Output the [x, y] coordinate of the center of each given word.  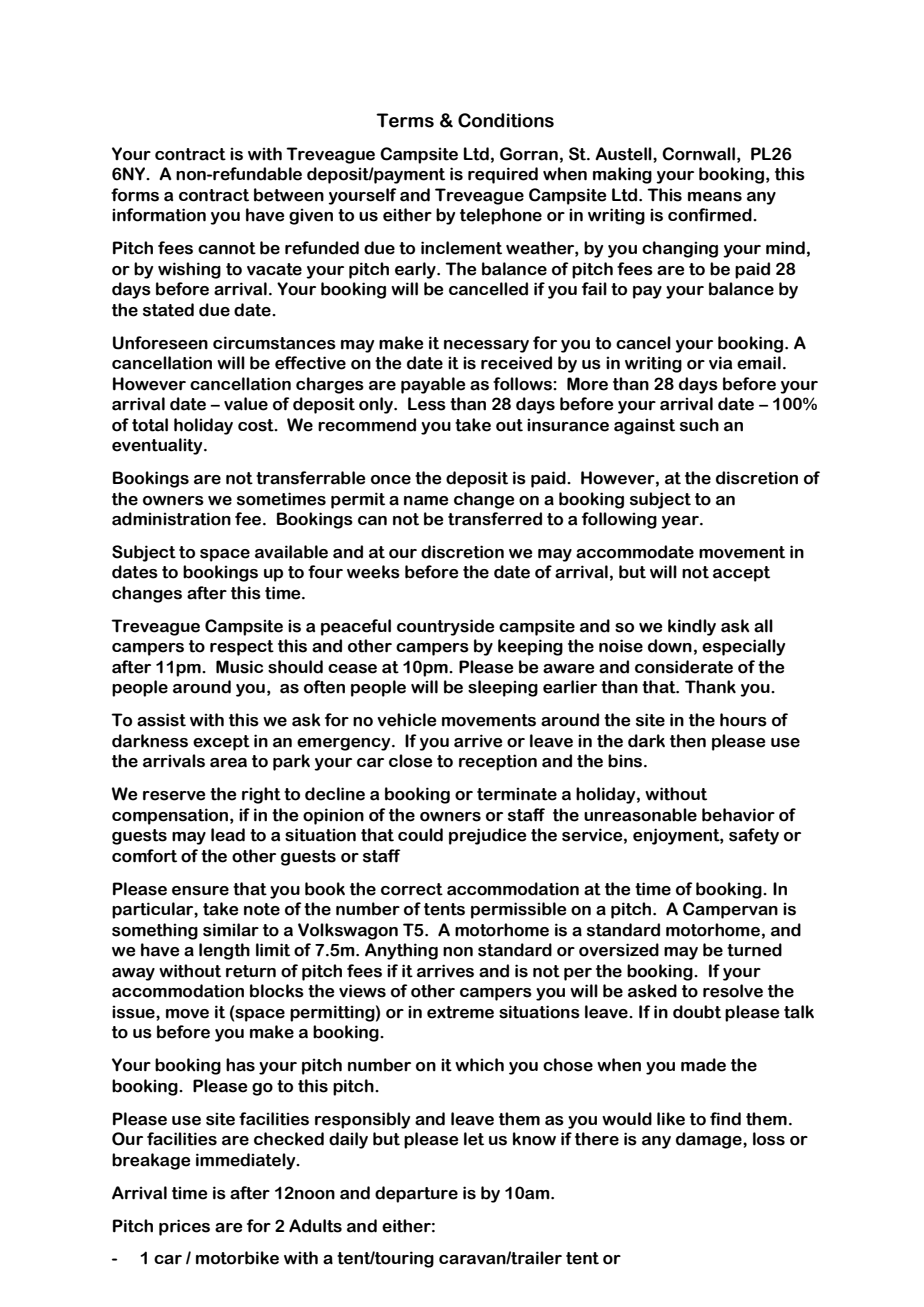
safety [754, 836]
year [681, 522]
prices [184, 1227]
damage [710, 1140]
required [503, 175]
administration [171, 519]
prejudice [488, 836]
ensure [200, 891]
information [159, 215]
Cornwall [698, 154]
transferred [495, 519]
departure [416, 1194]
